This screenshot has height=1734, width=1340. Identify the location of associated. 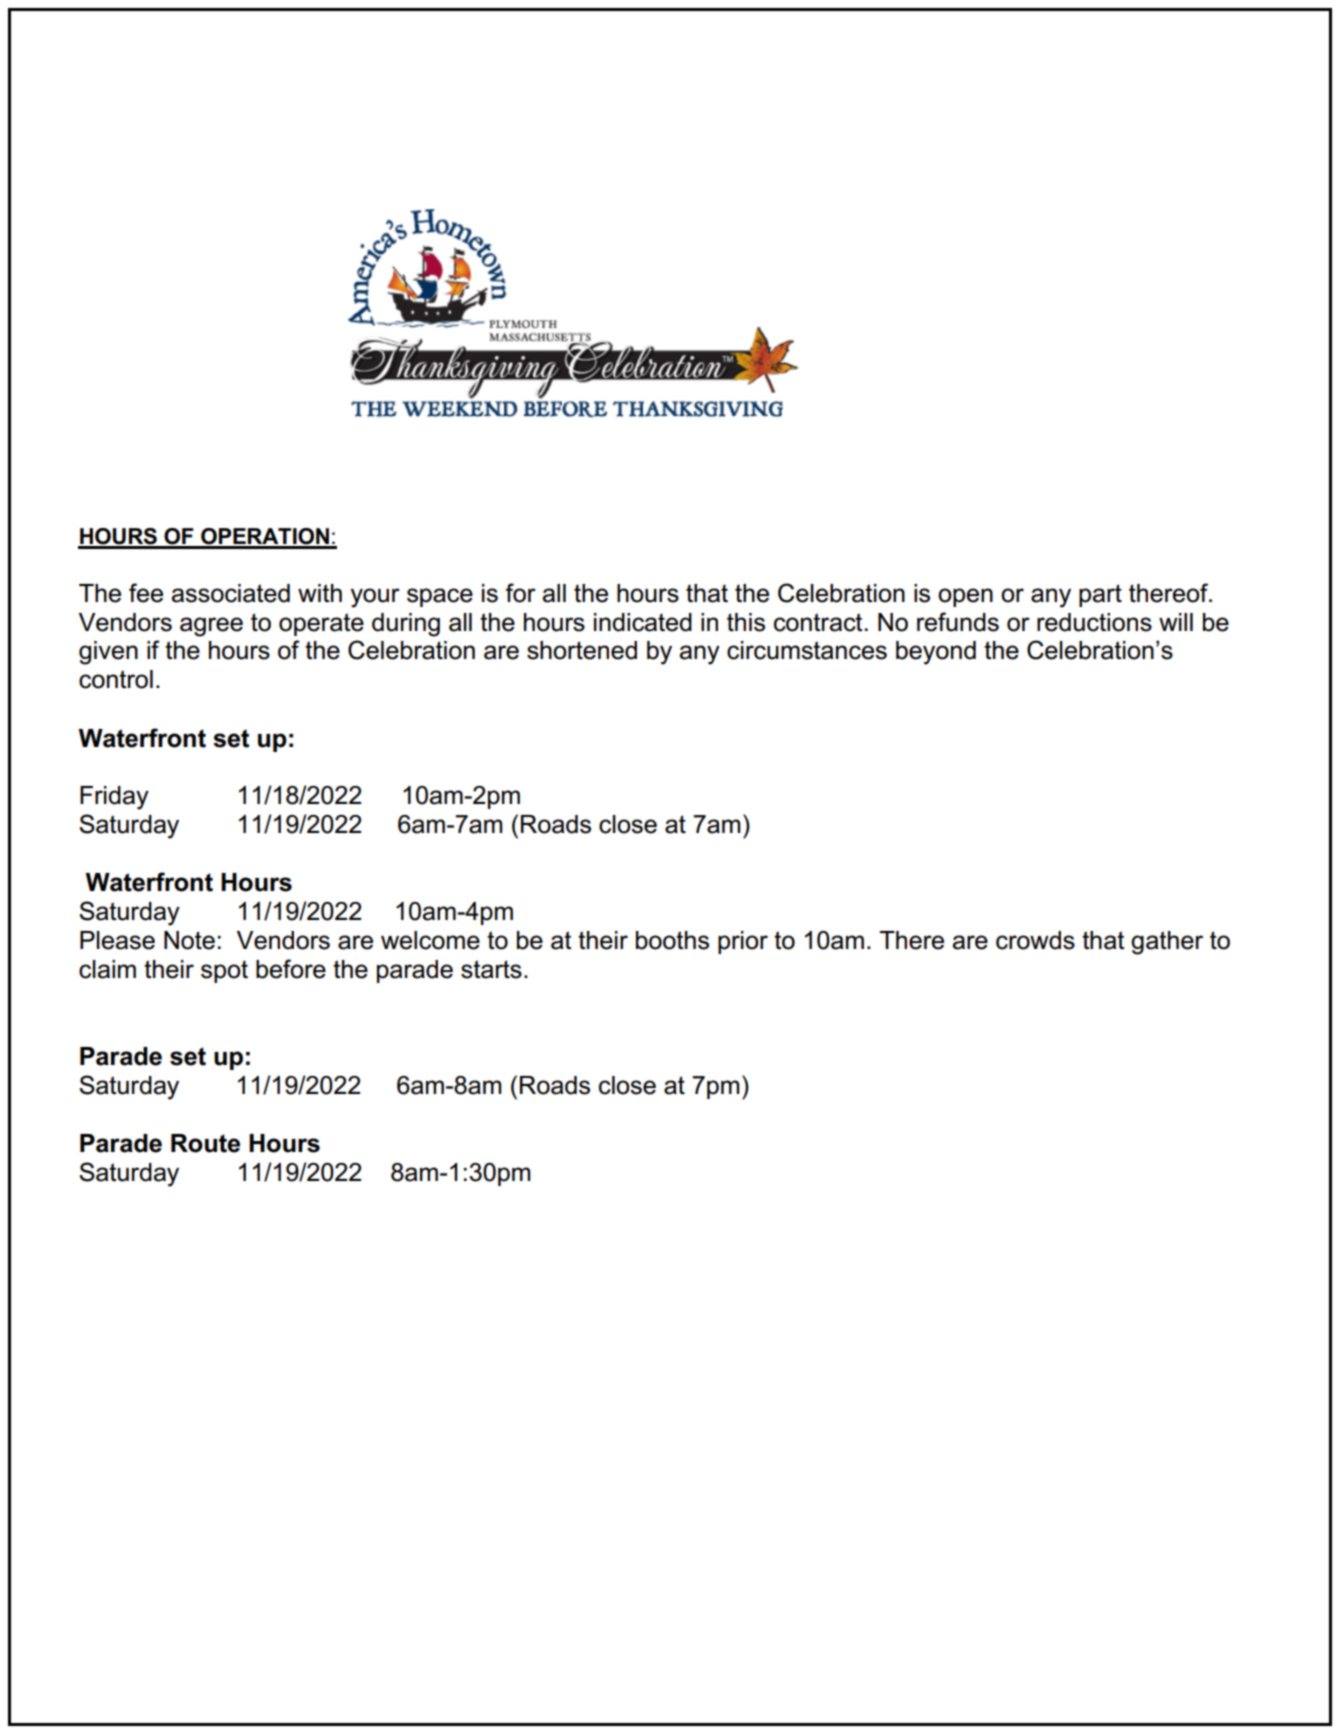
(230, 593).
